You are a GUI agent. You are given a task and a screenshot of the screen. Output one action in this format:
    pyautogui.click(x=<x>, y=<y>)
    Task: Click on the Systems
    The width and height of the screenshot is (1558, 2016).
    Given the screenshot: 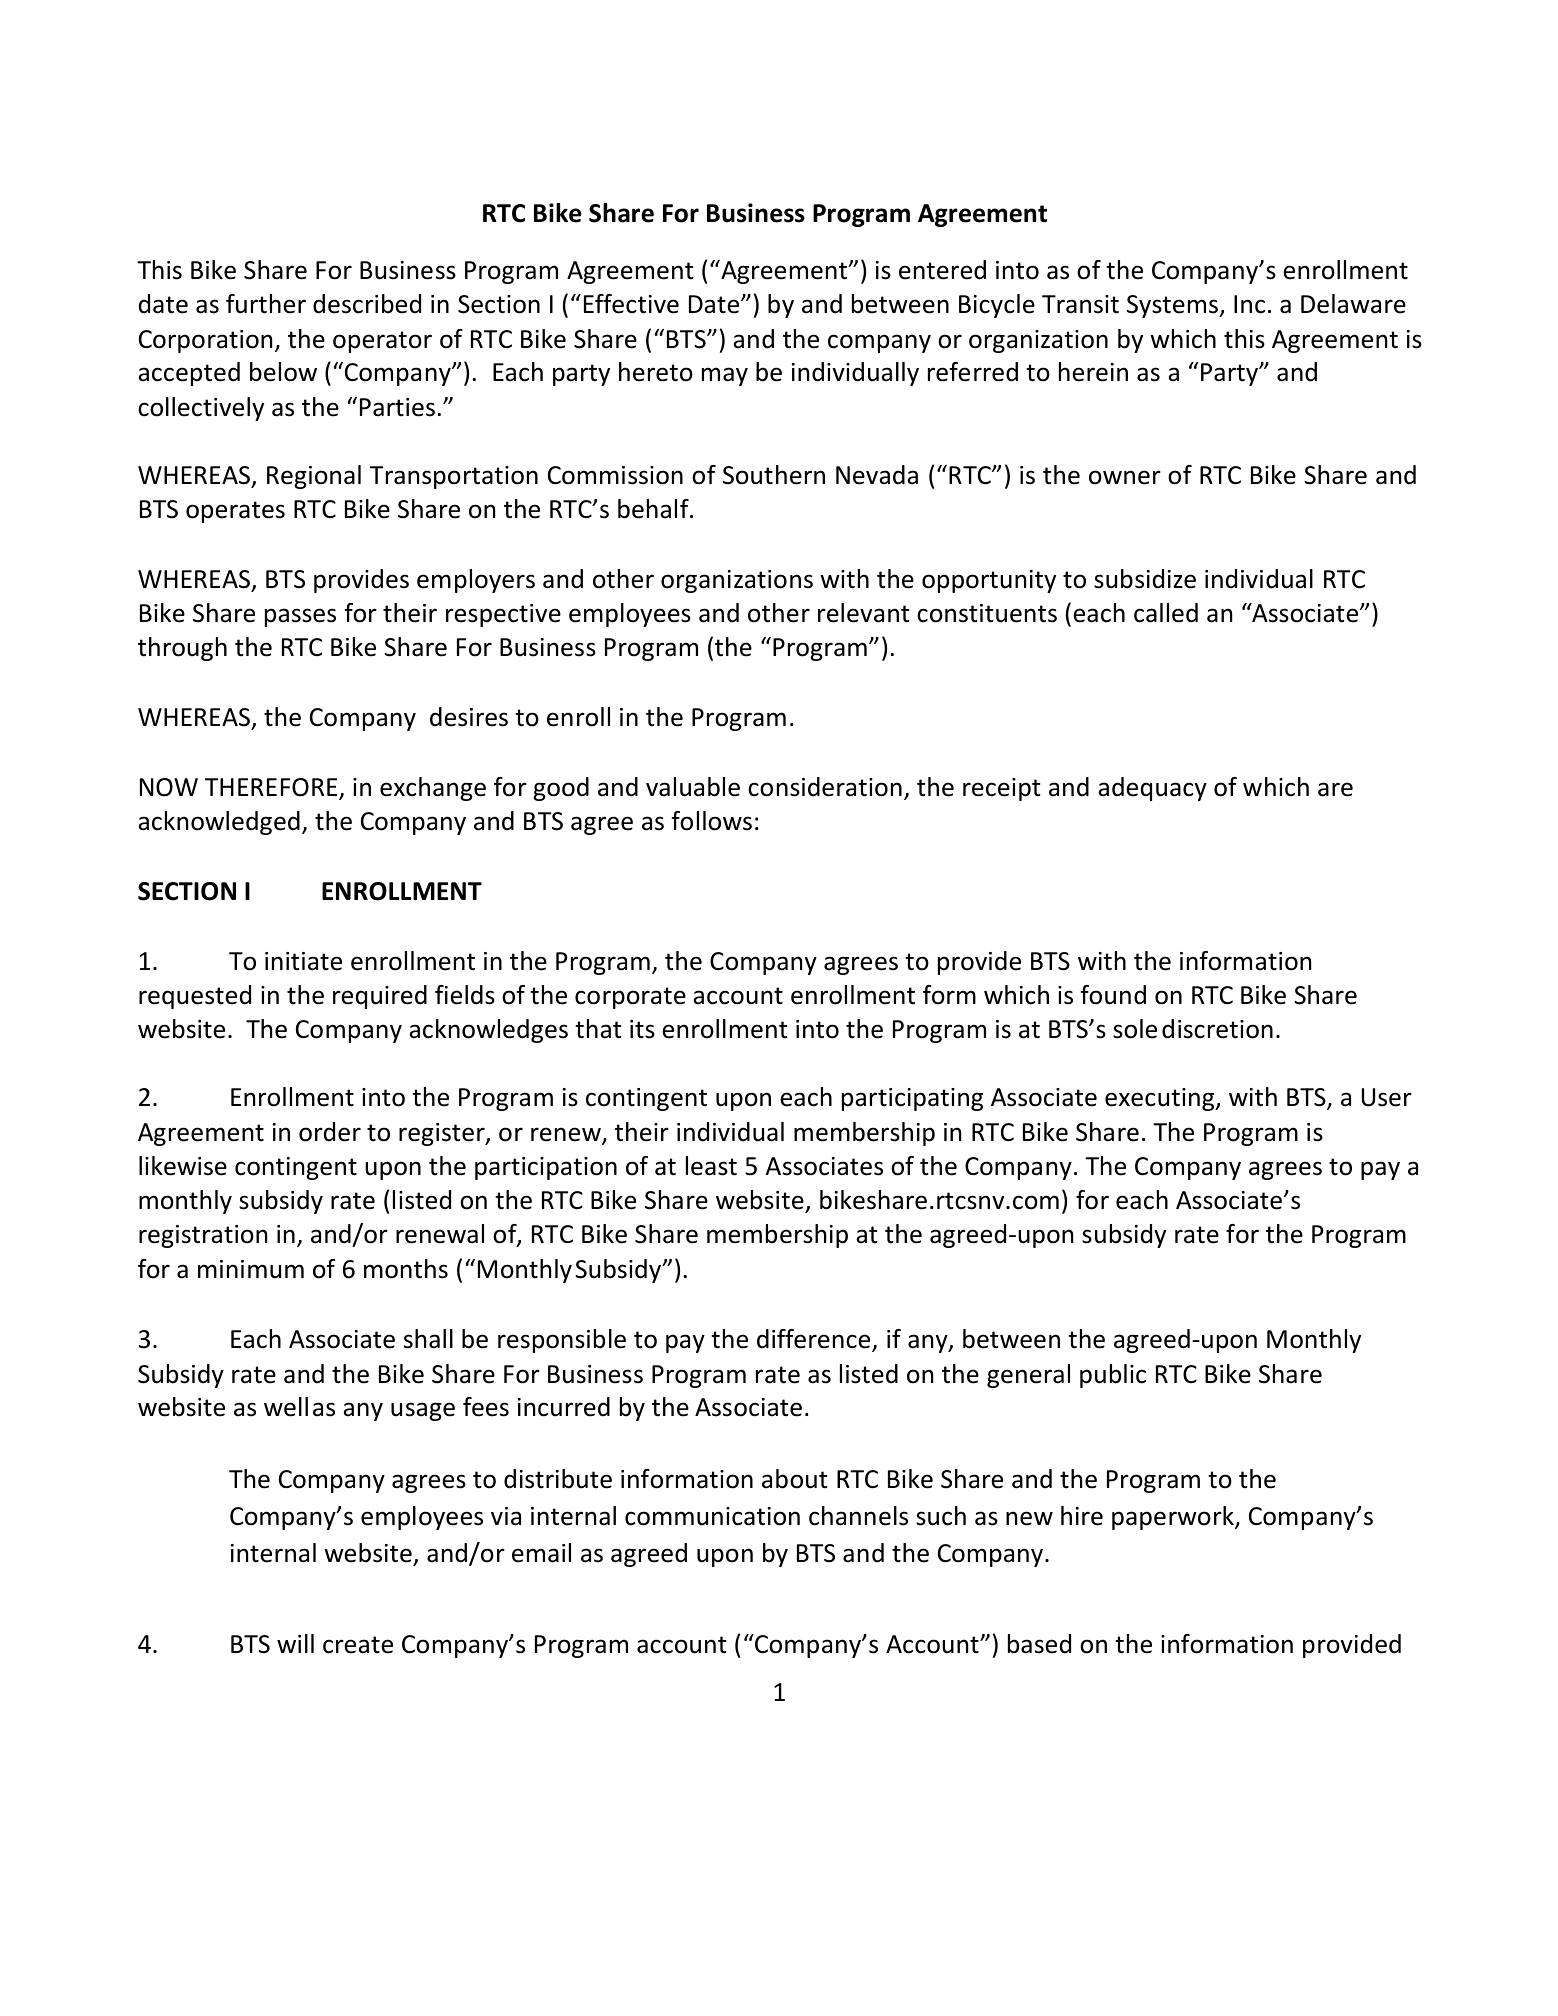 What is the action you would take?
    pyautogui.click(x=1174, y=306)
